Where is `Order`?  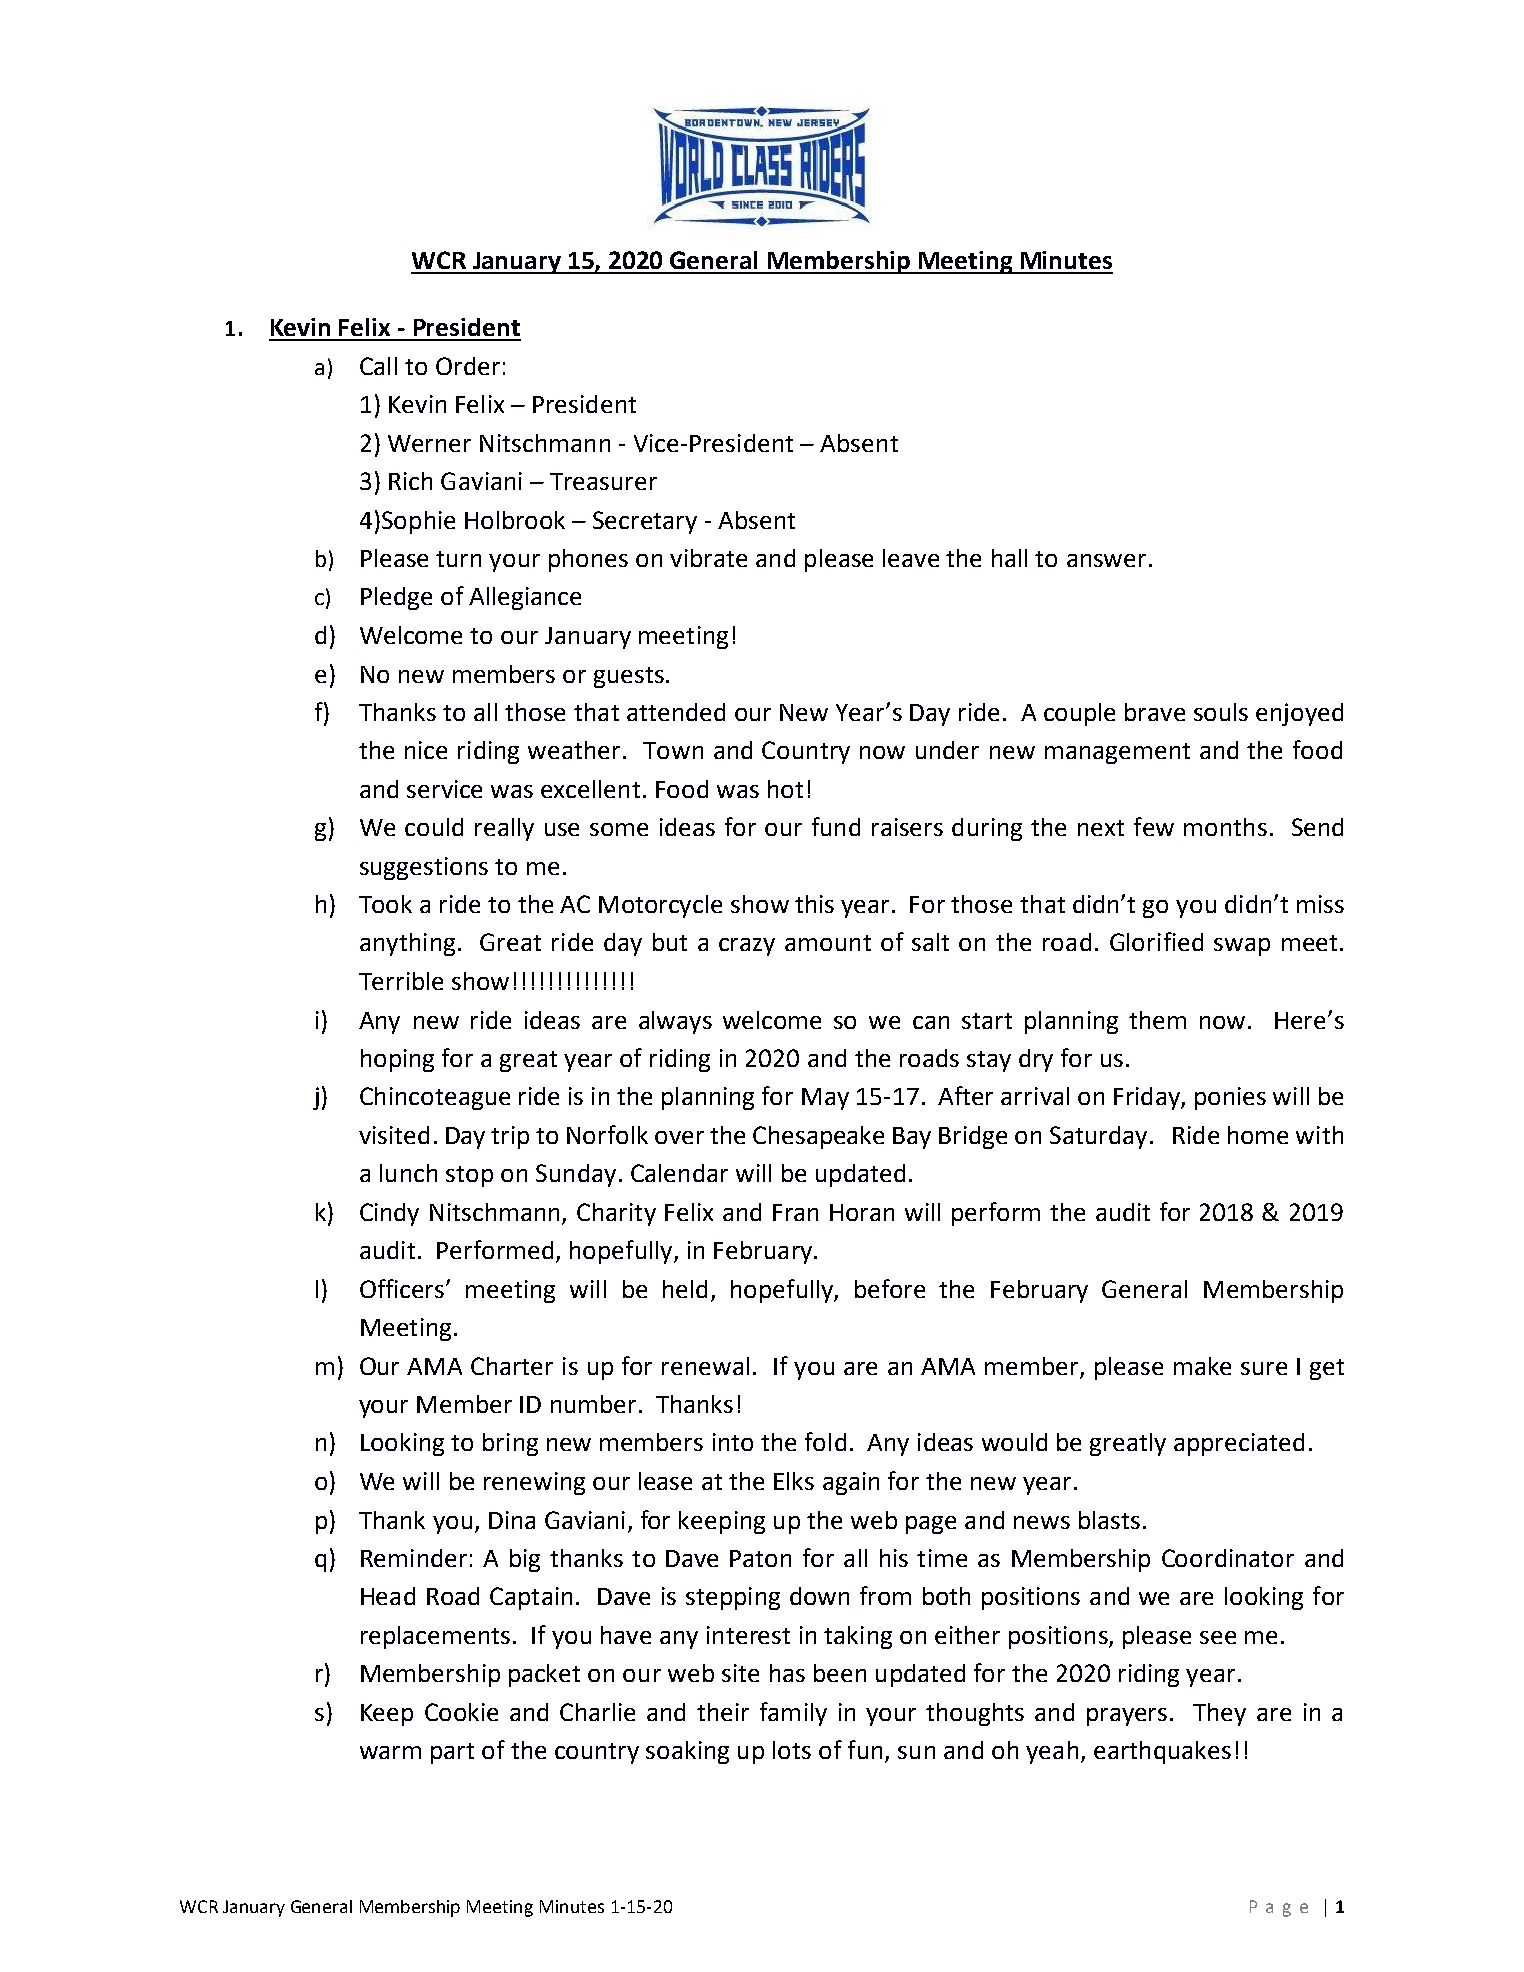 Order is located at coordinates (468, 366).
